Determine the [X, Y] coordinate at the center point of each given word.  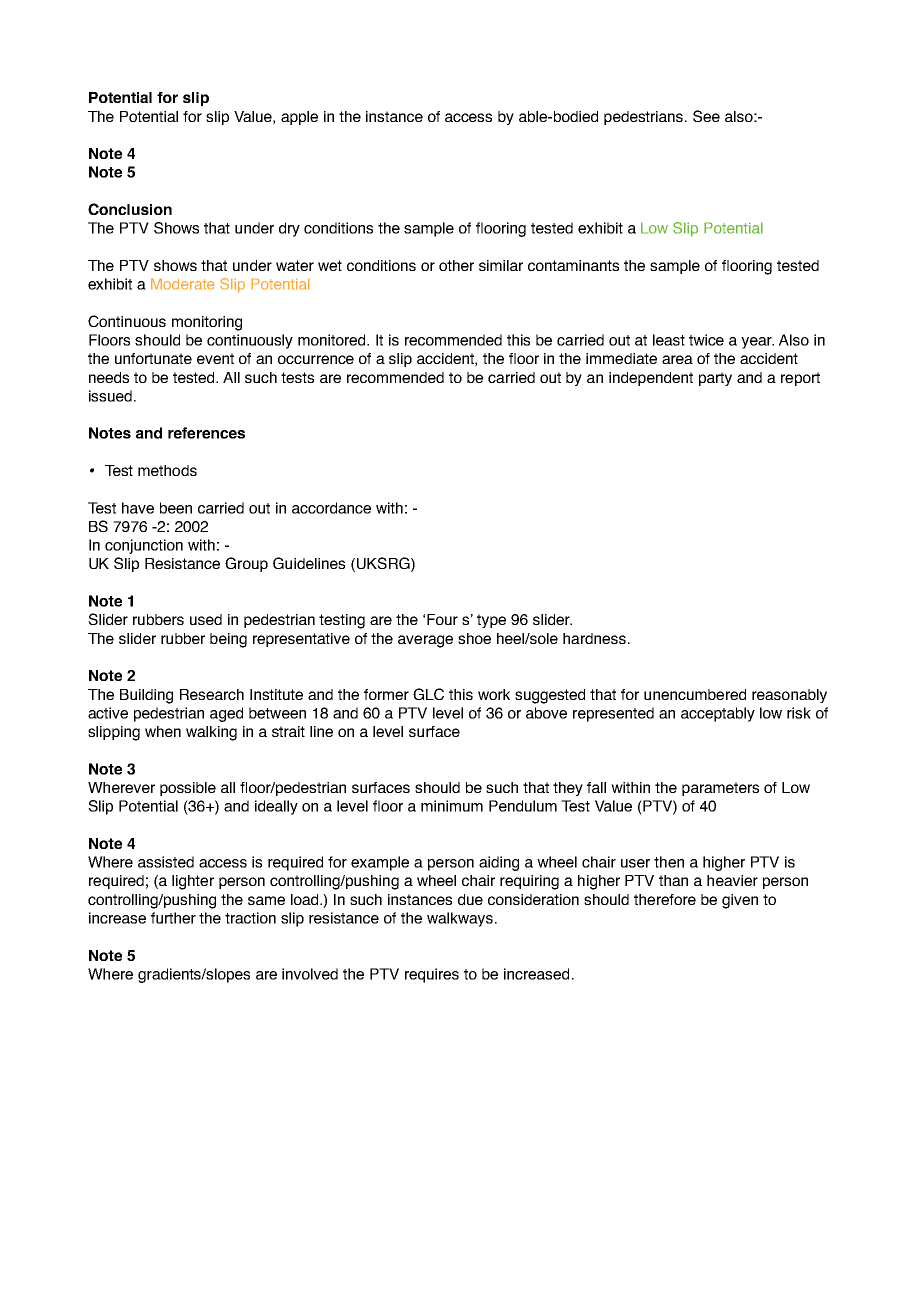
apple [299, 118]
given [740, 901]
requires [432, 975]
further [173, 918]
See [706, 116]
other [456, 265]
